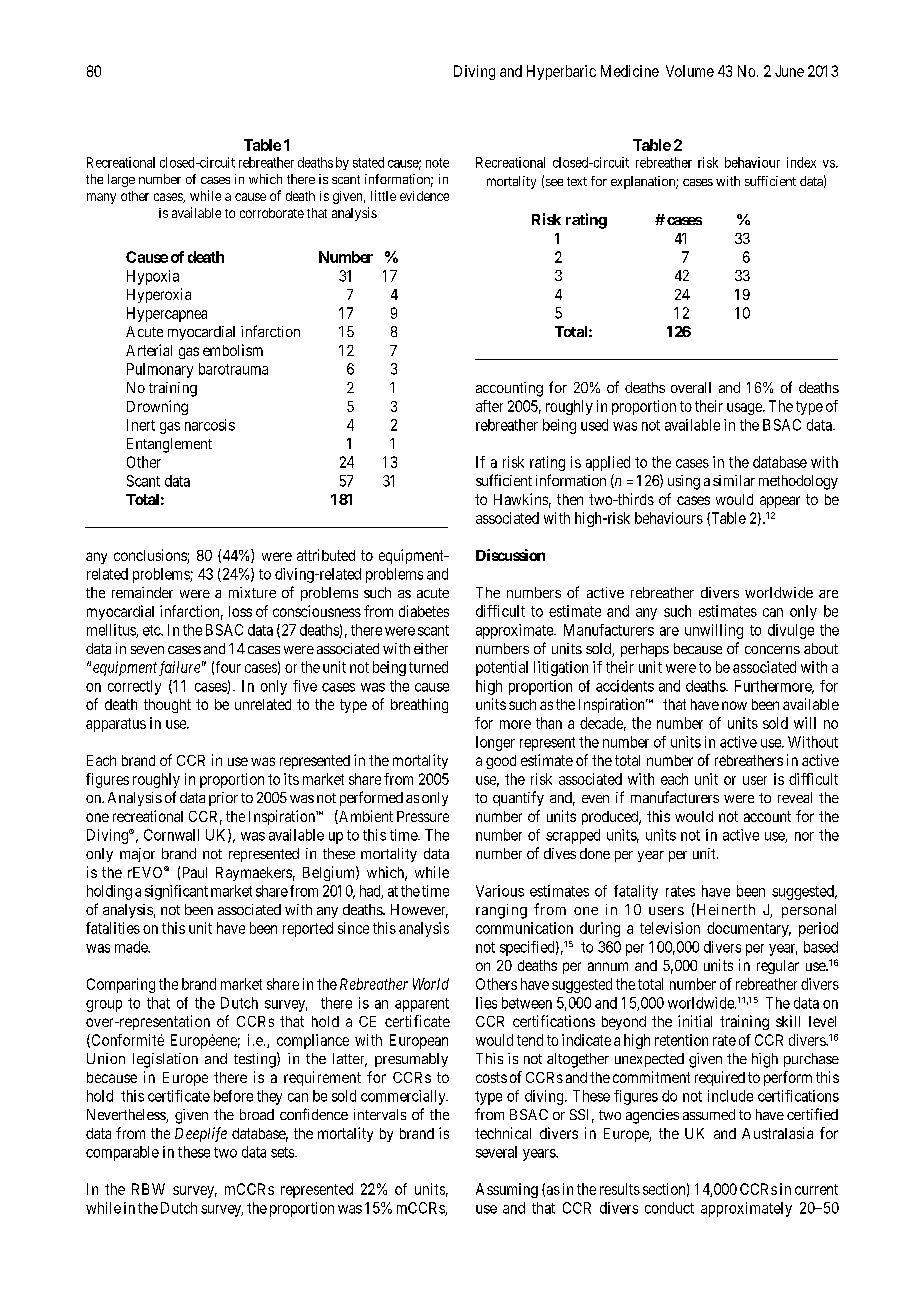  Describe the element at coordinates (489, 406) in the image. I see `after` at that location.
